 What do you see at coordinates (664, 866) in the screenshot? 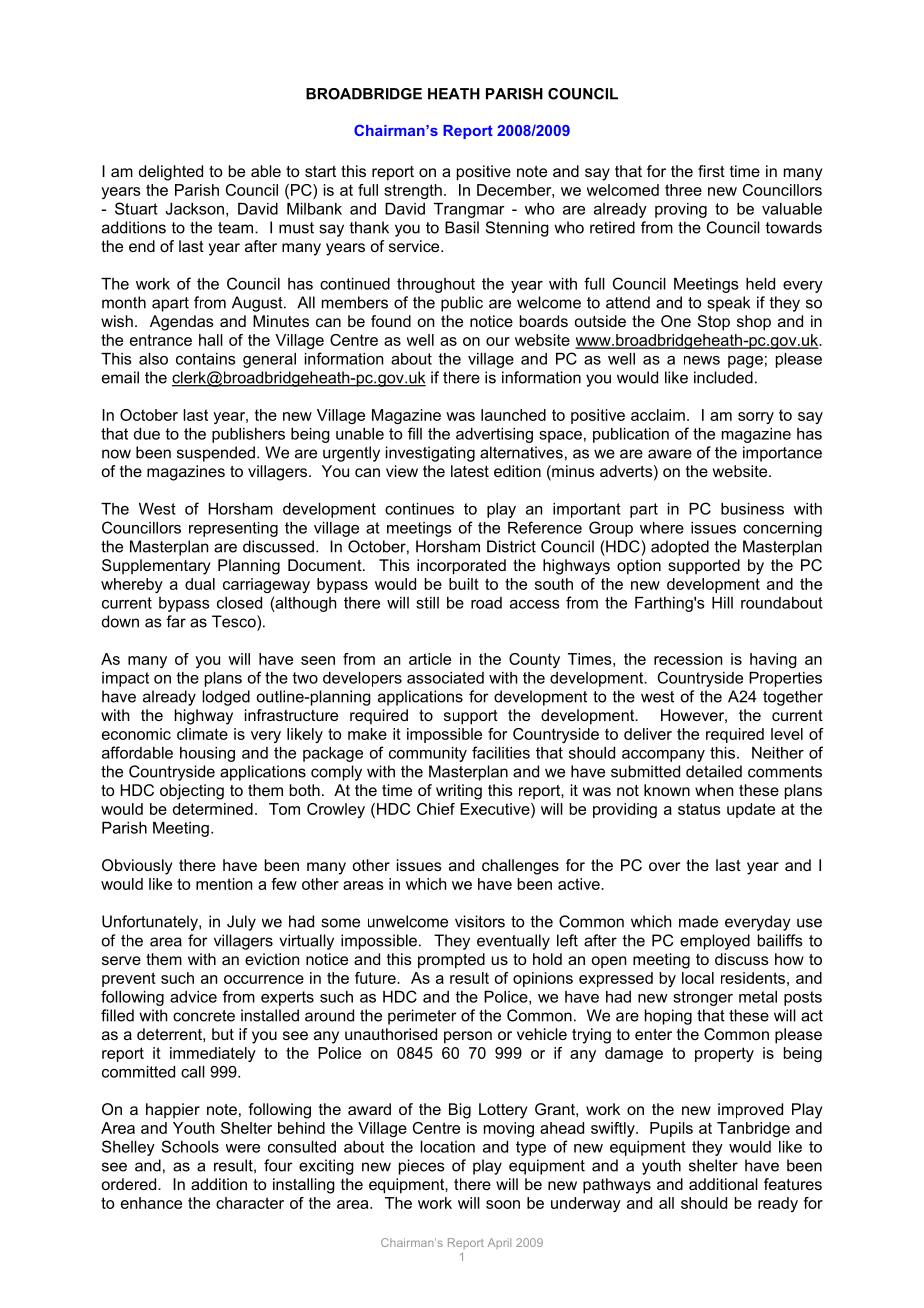
I see `over` at bounding box center [664, 866].
